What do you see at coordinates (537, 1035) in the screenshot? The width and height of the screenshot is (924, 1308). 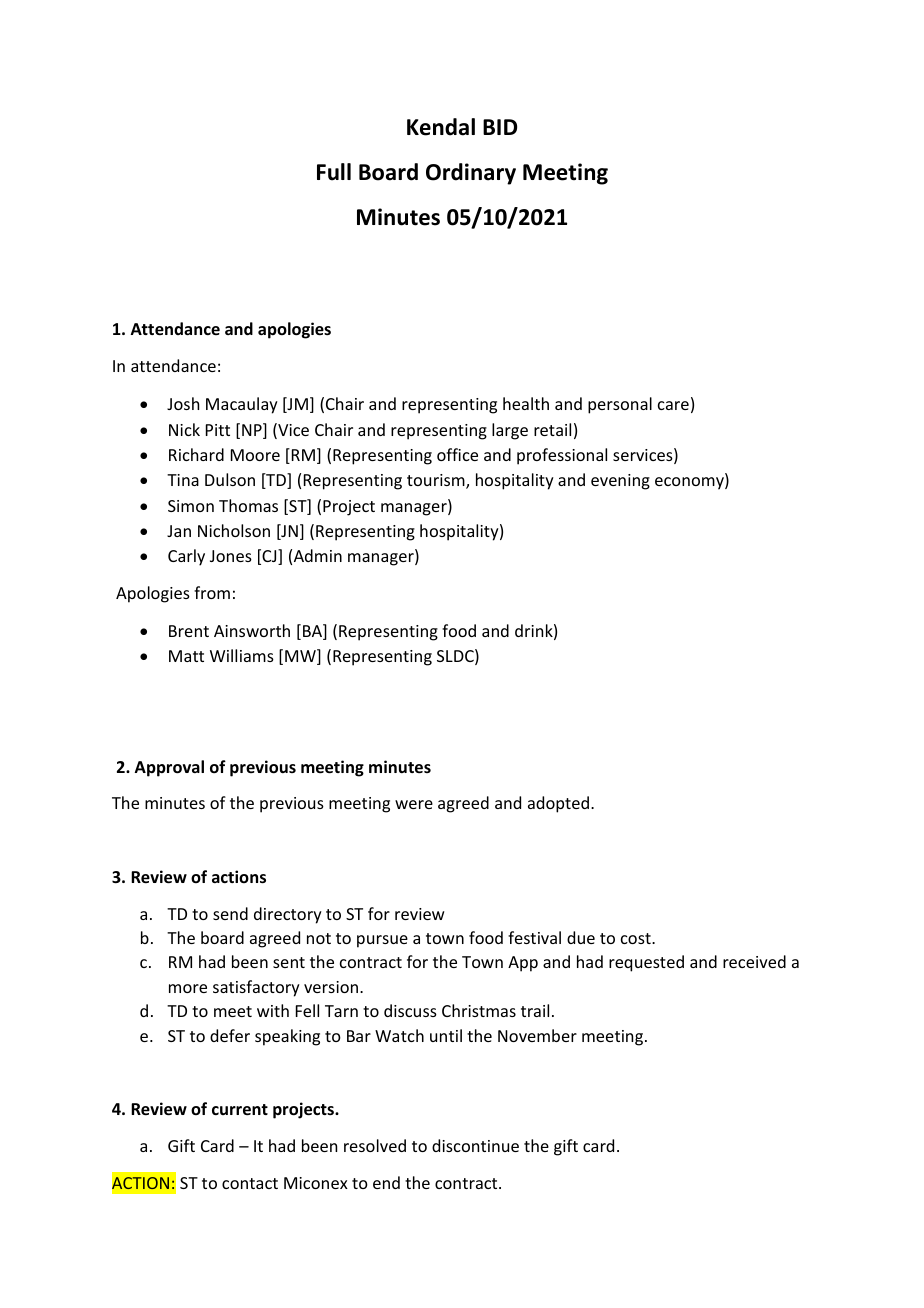 I see `November` at bounding box center [537, 1035].
